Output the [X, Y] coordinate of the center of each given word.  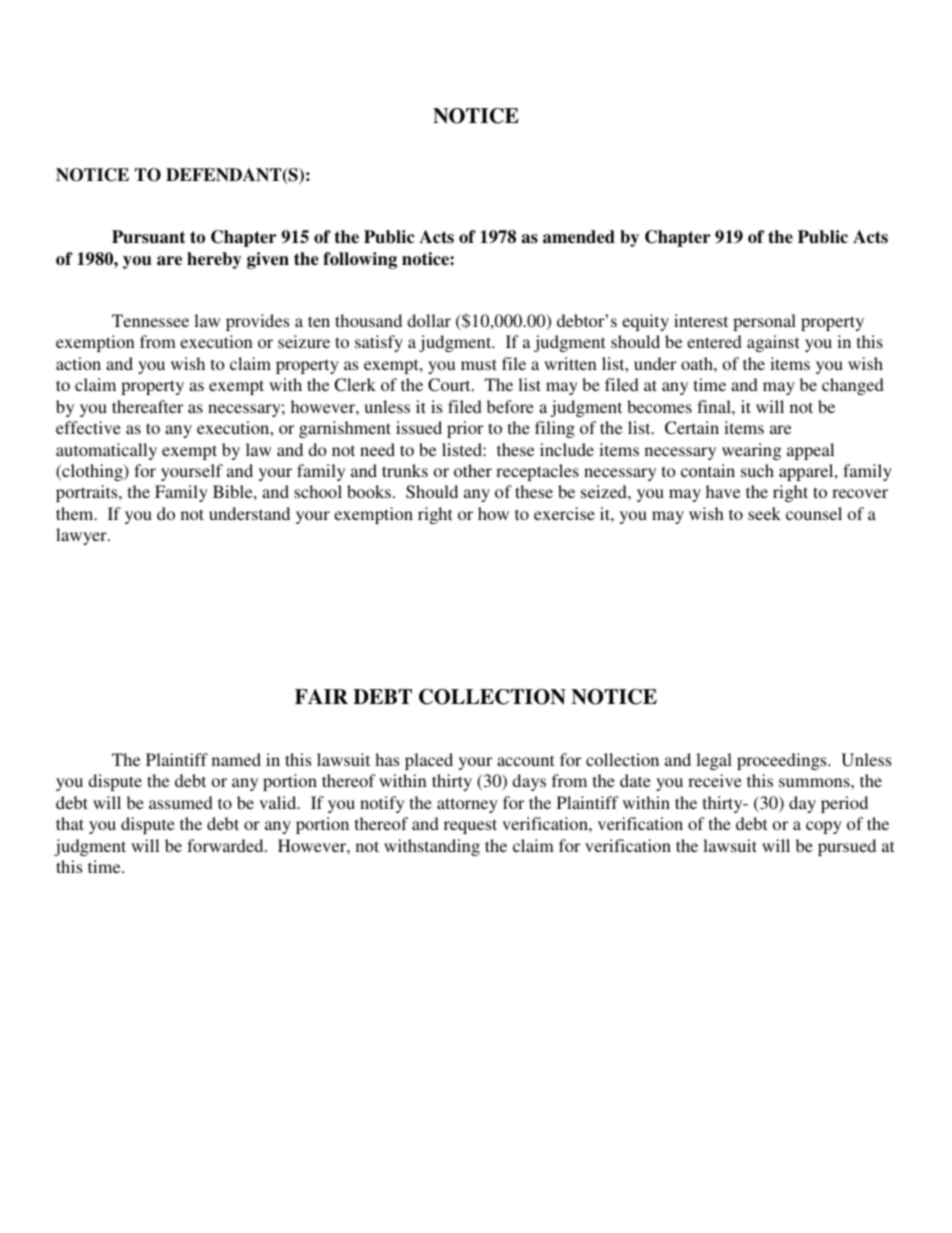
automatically [106, 451]
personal [764, 322]
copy [824, 827]
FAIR [321, 696]
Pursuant [149, 237]
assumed [181, 802]
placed [429, 761]
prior [465, 429]
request [470, 826]
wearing [751, 451]
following [360, 260]
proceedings [783, 761]
